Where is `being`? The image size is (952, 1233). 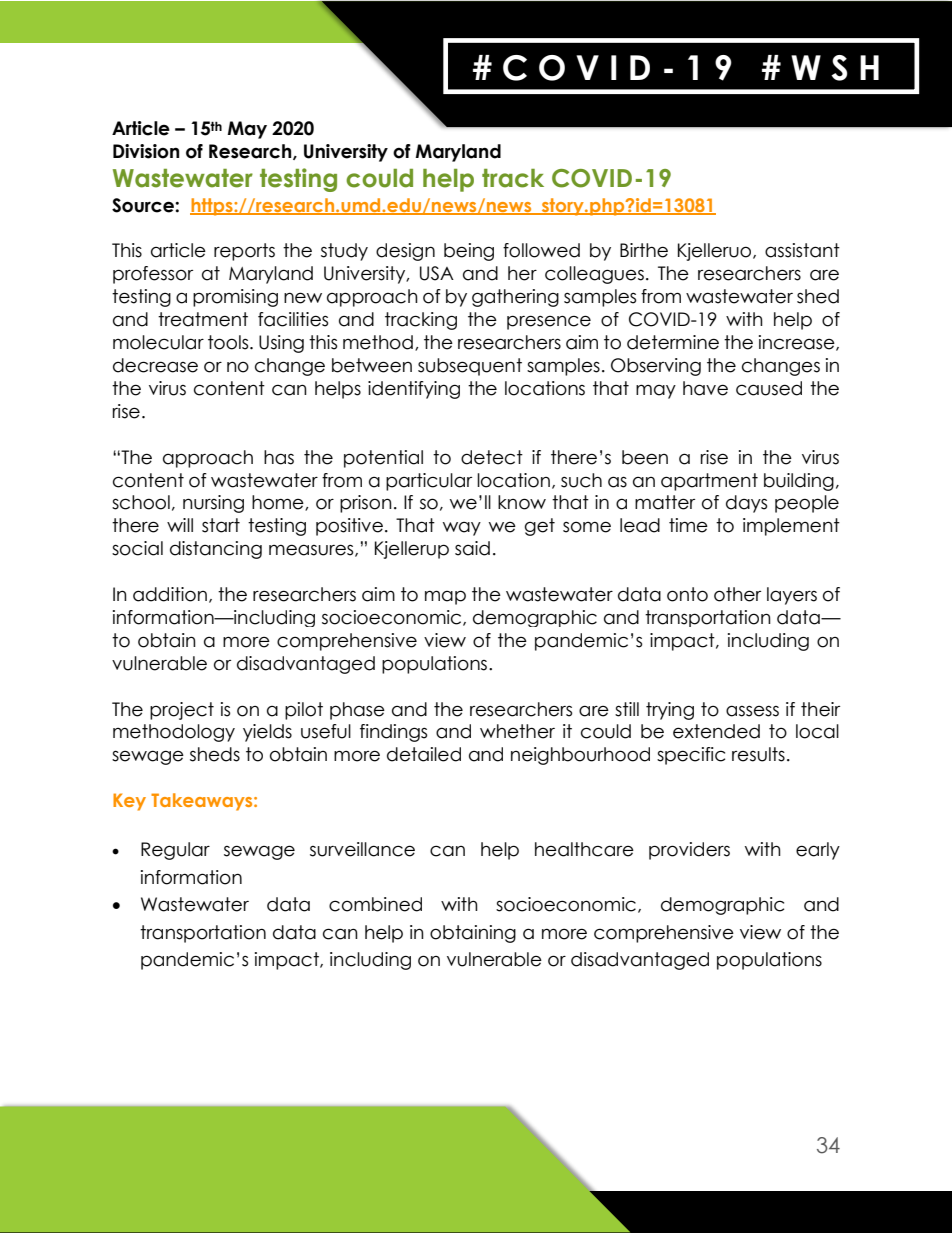
being is located at coordinates (469, 252).
